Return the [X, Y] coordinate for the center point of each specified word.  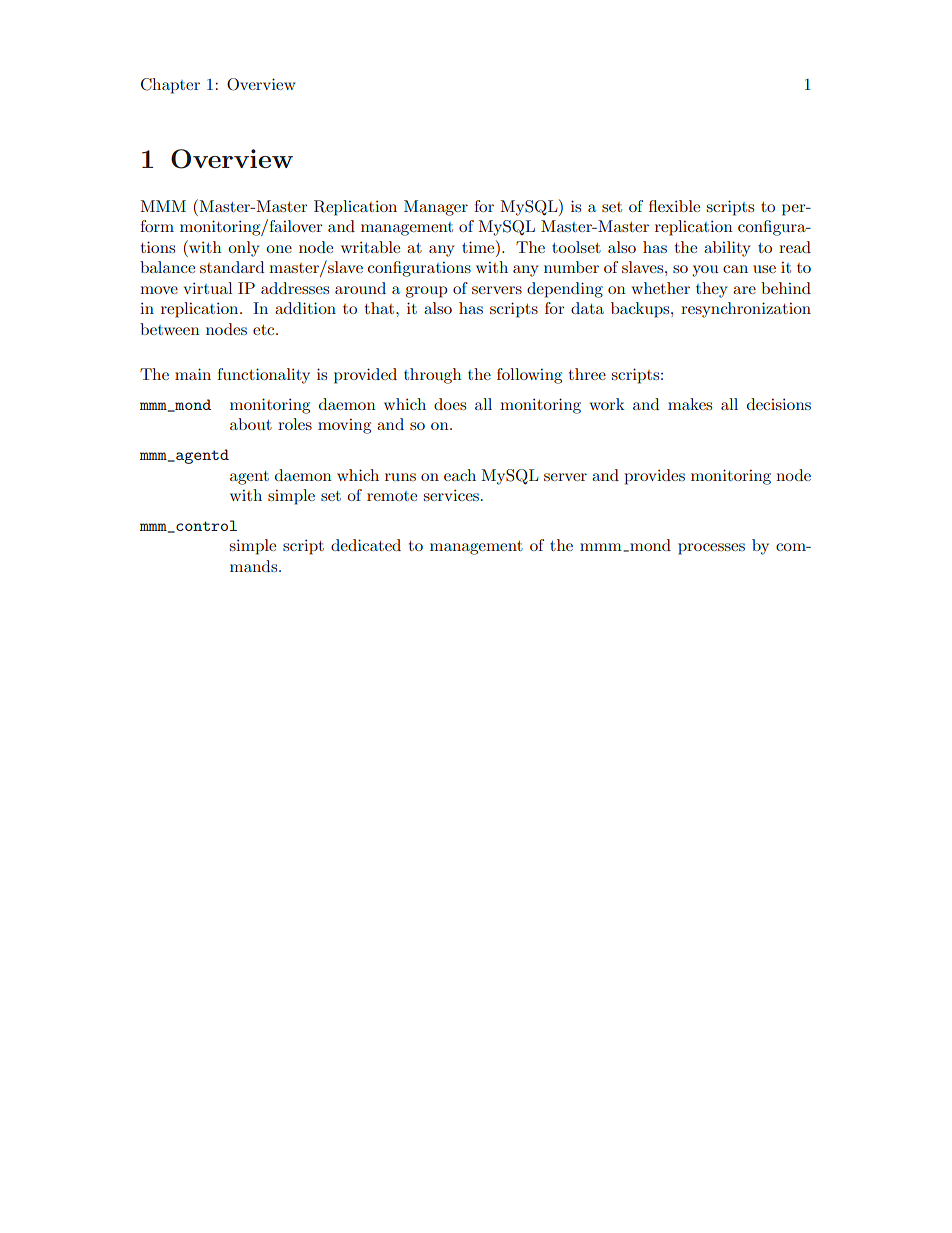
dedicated [366, 545]
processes [711, 549]
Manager [436, 208]
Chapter [170, 86]
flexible [674, 206]
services [453, 495]
